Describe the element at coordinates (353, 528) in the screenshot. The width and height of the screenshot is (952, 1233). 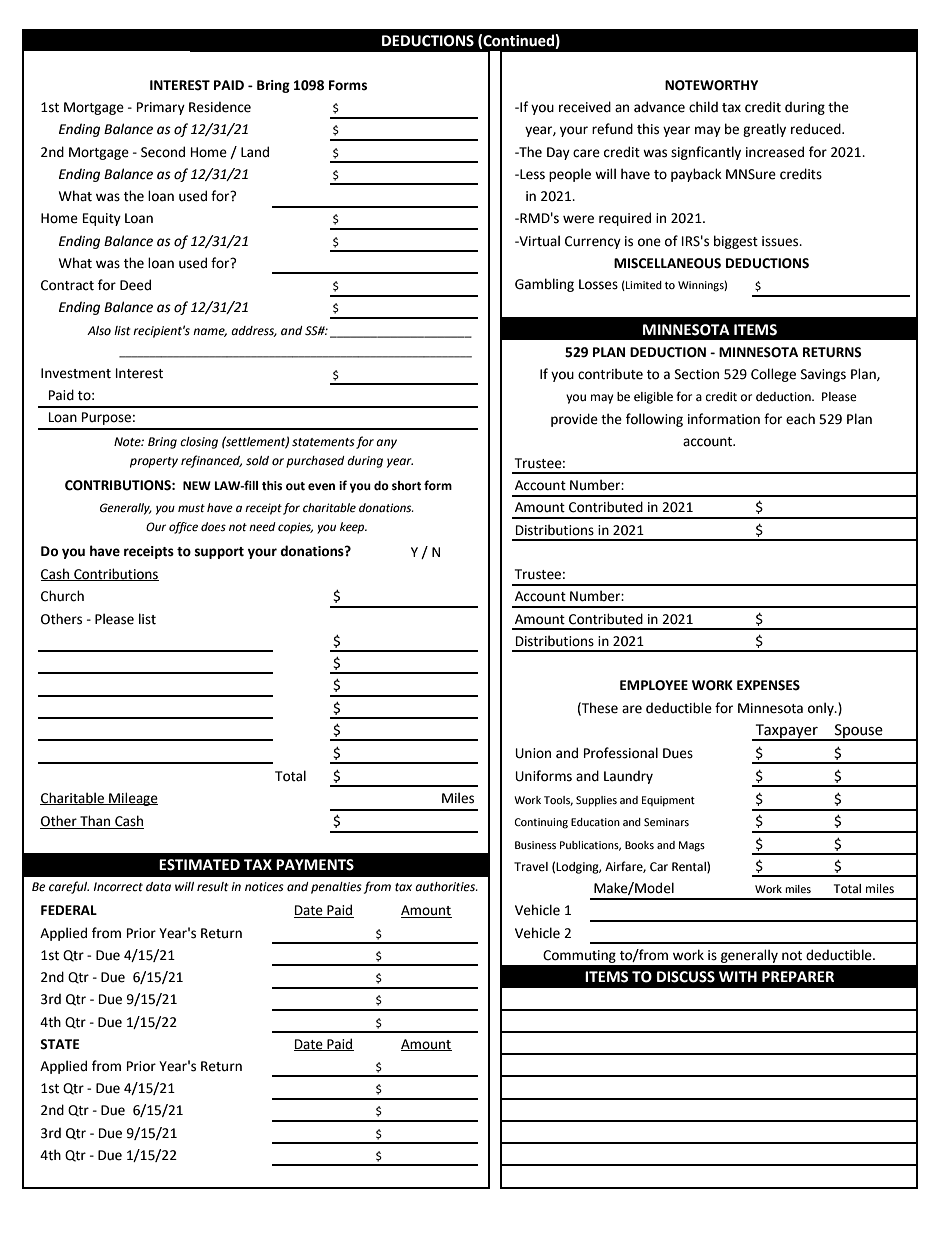
I see `keep` at that location.
